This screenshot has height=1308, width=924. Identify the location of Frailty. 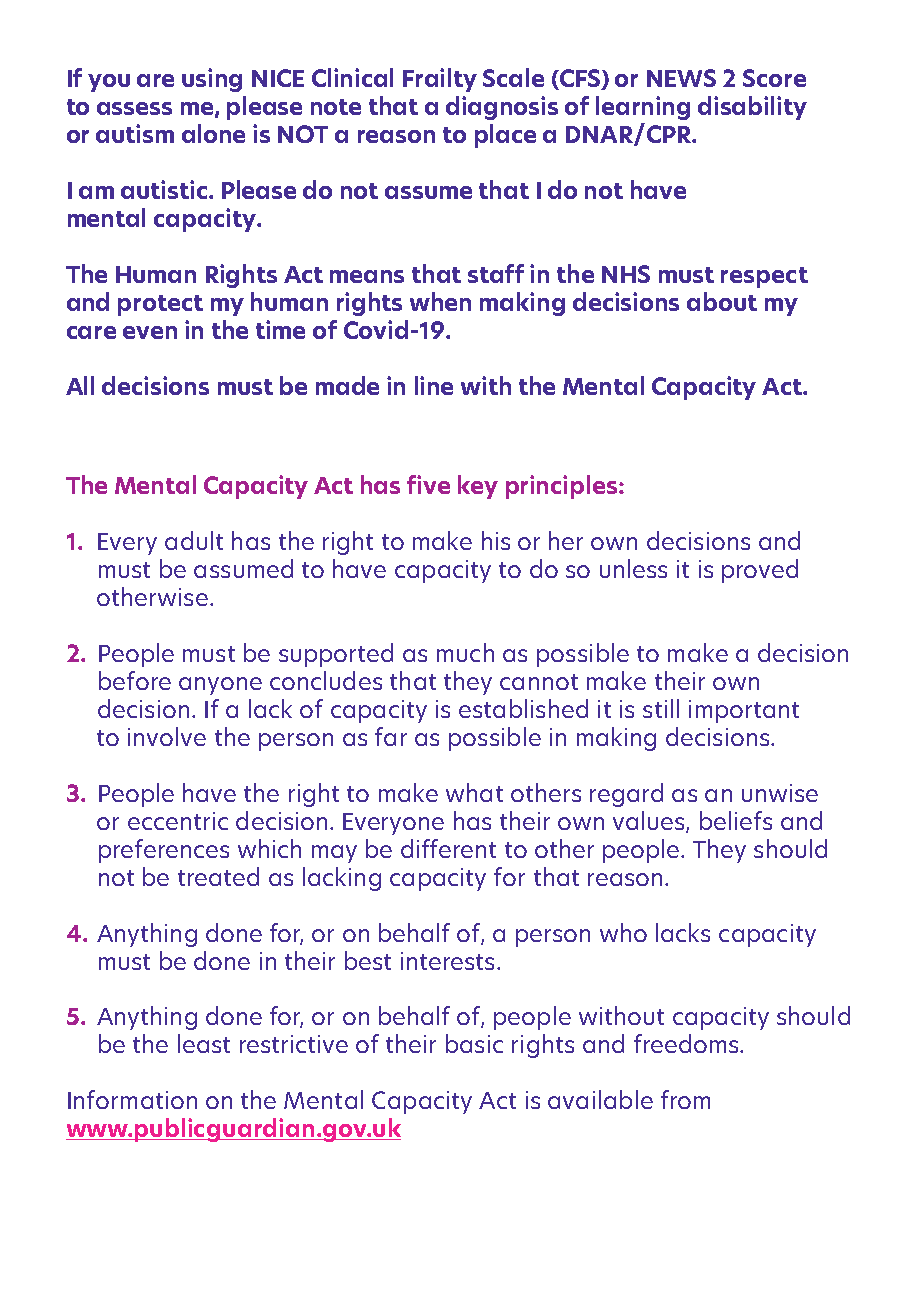
(440, 80).
